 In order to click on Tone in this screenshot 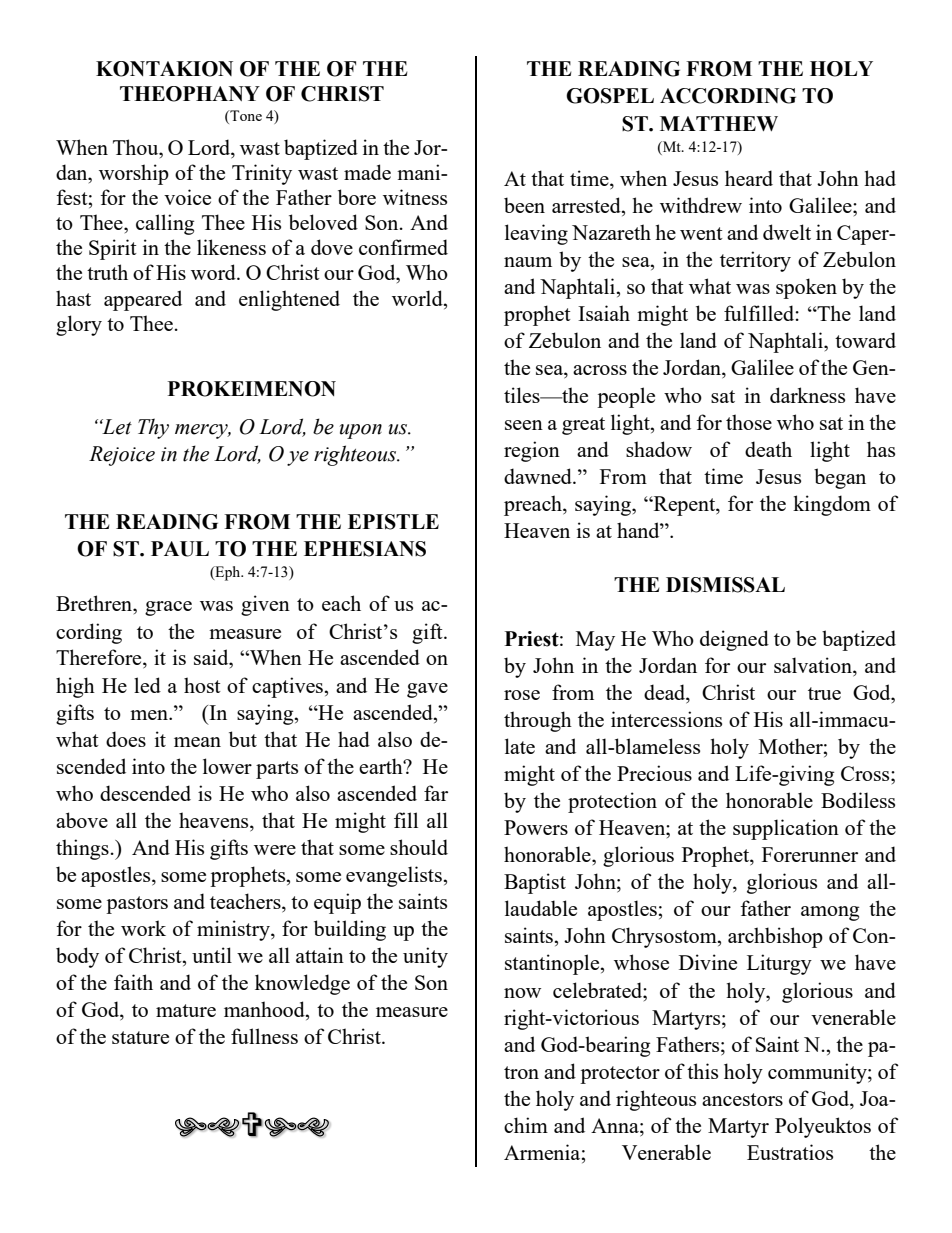, I will do `click(245, 115)`.
